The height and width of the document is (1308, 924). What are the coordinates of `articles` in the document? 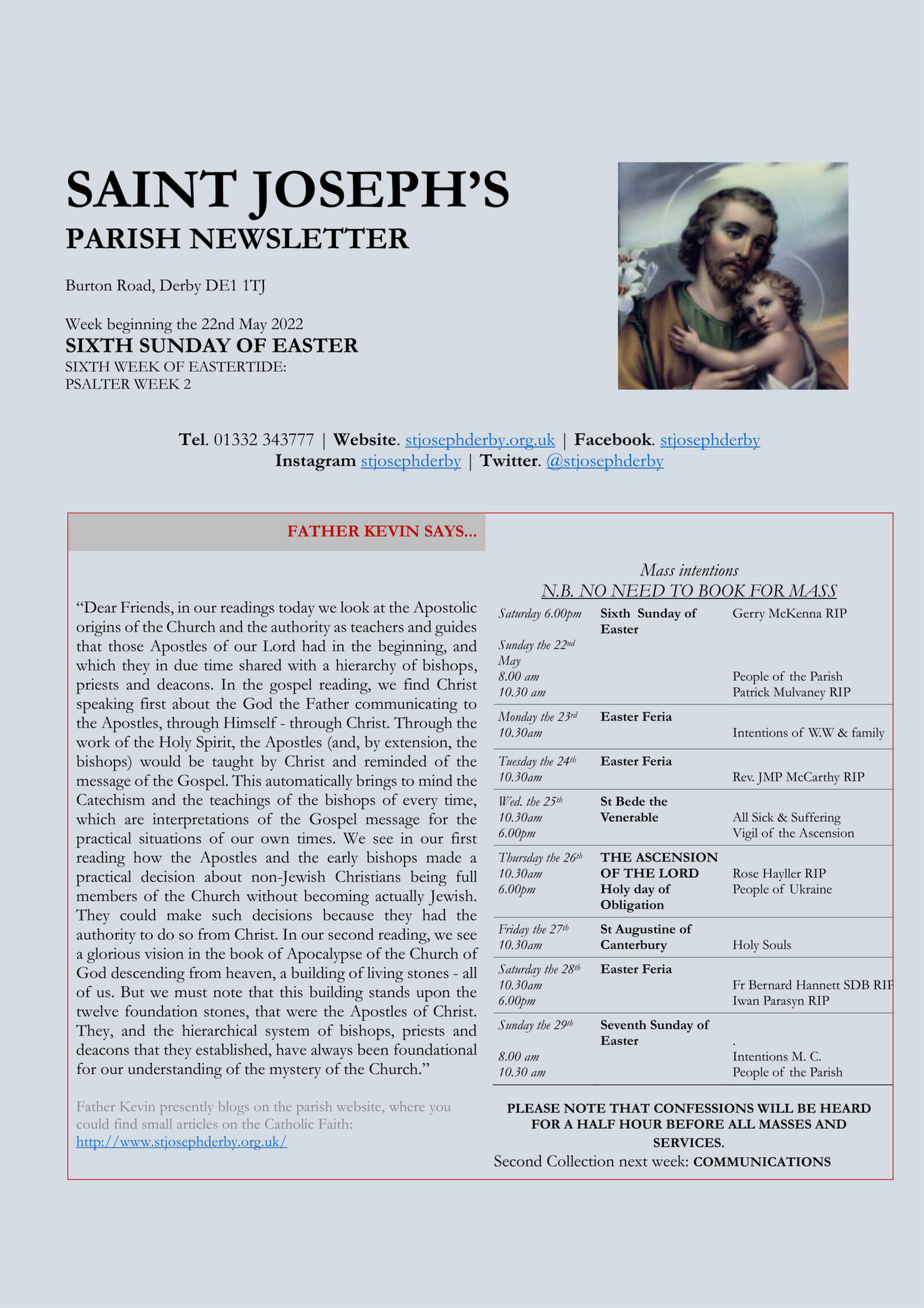 It's located at (197, 1124).
